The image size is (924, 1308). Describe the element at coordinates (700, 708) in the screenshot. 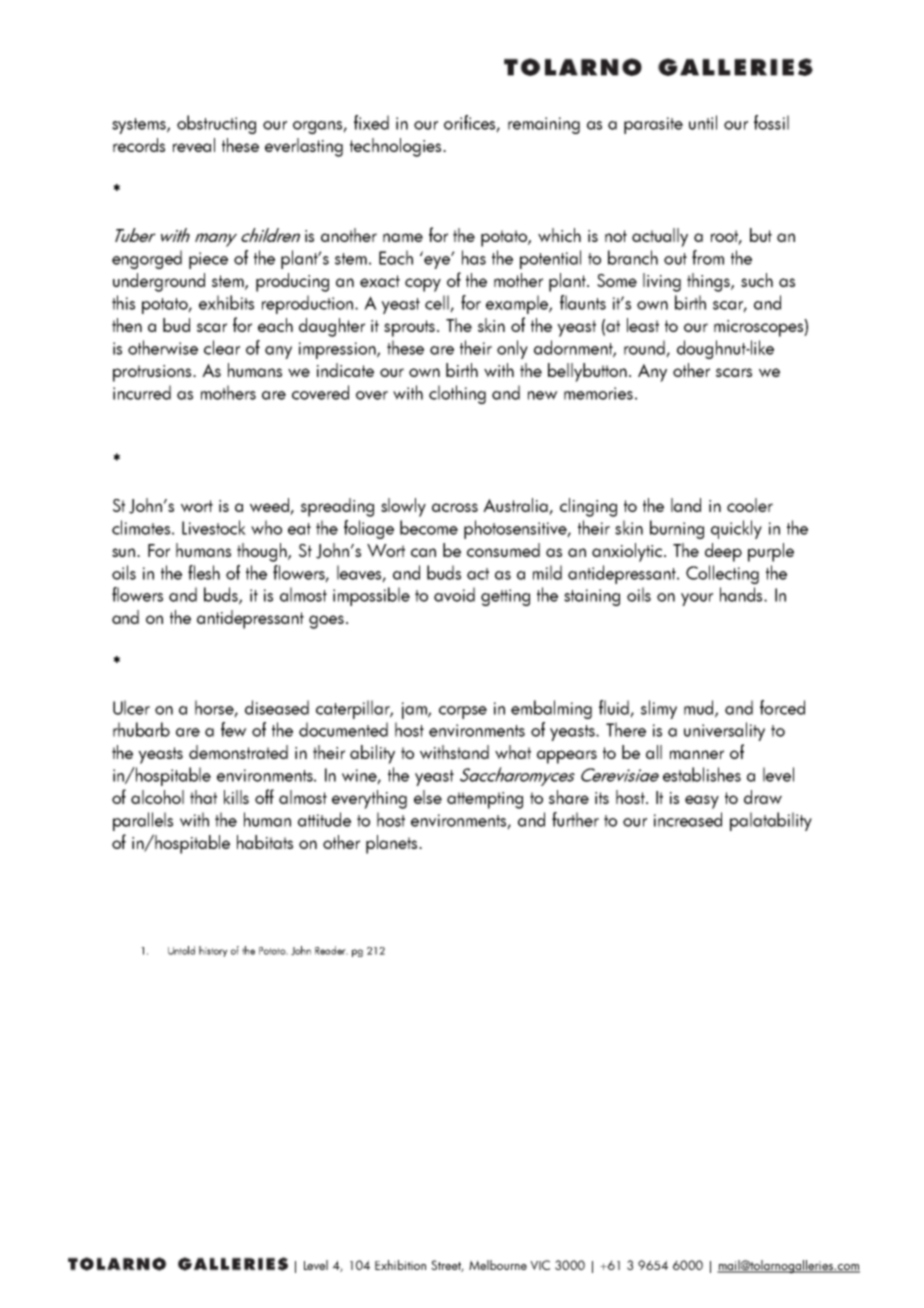

I see `mud` at that location.
